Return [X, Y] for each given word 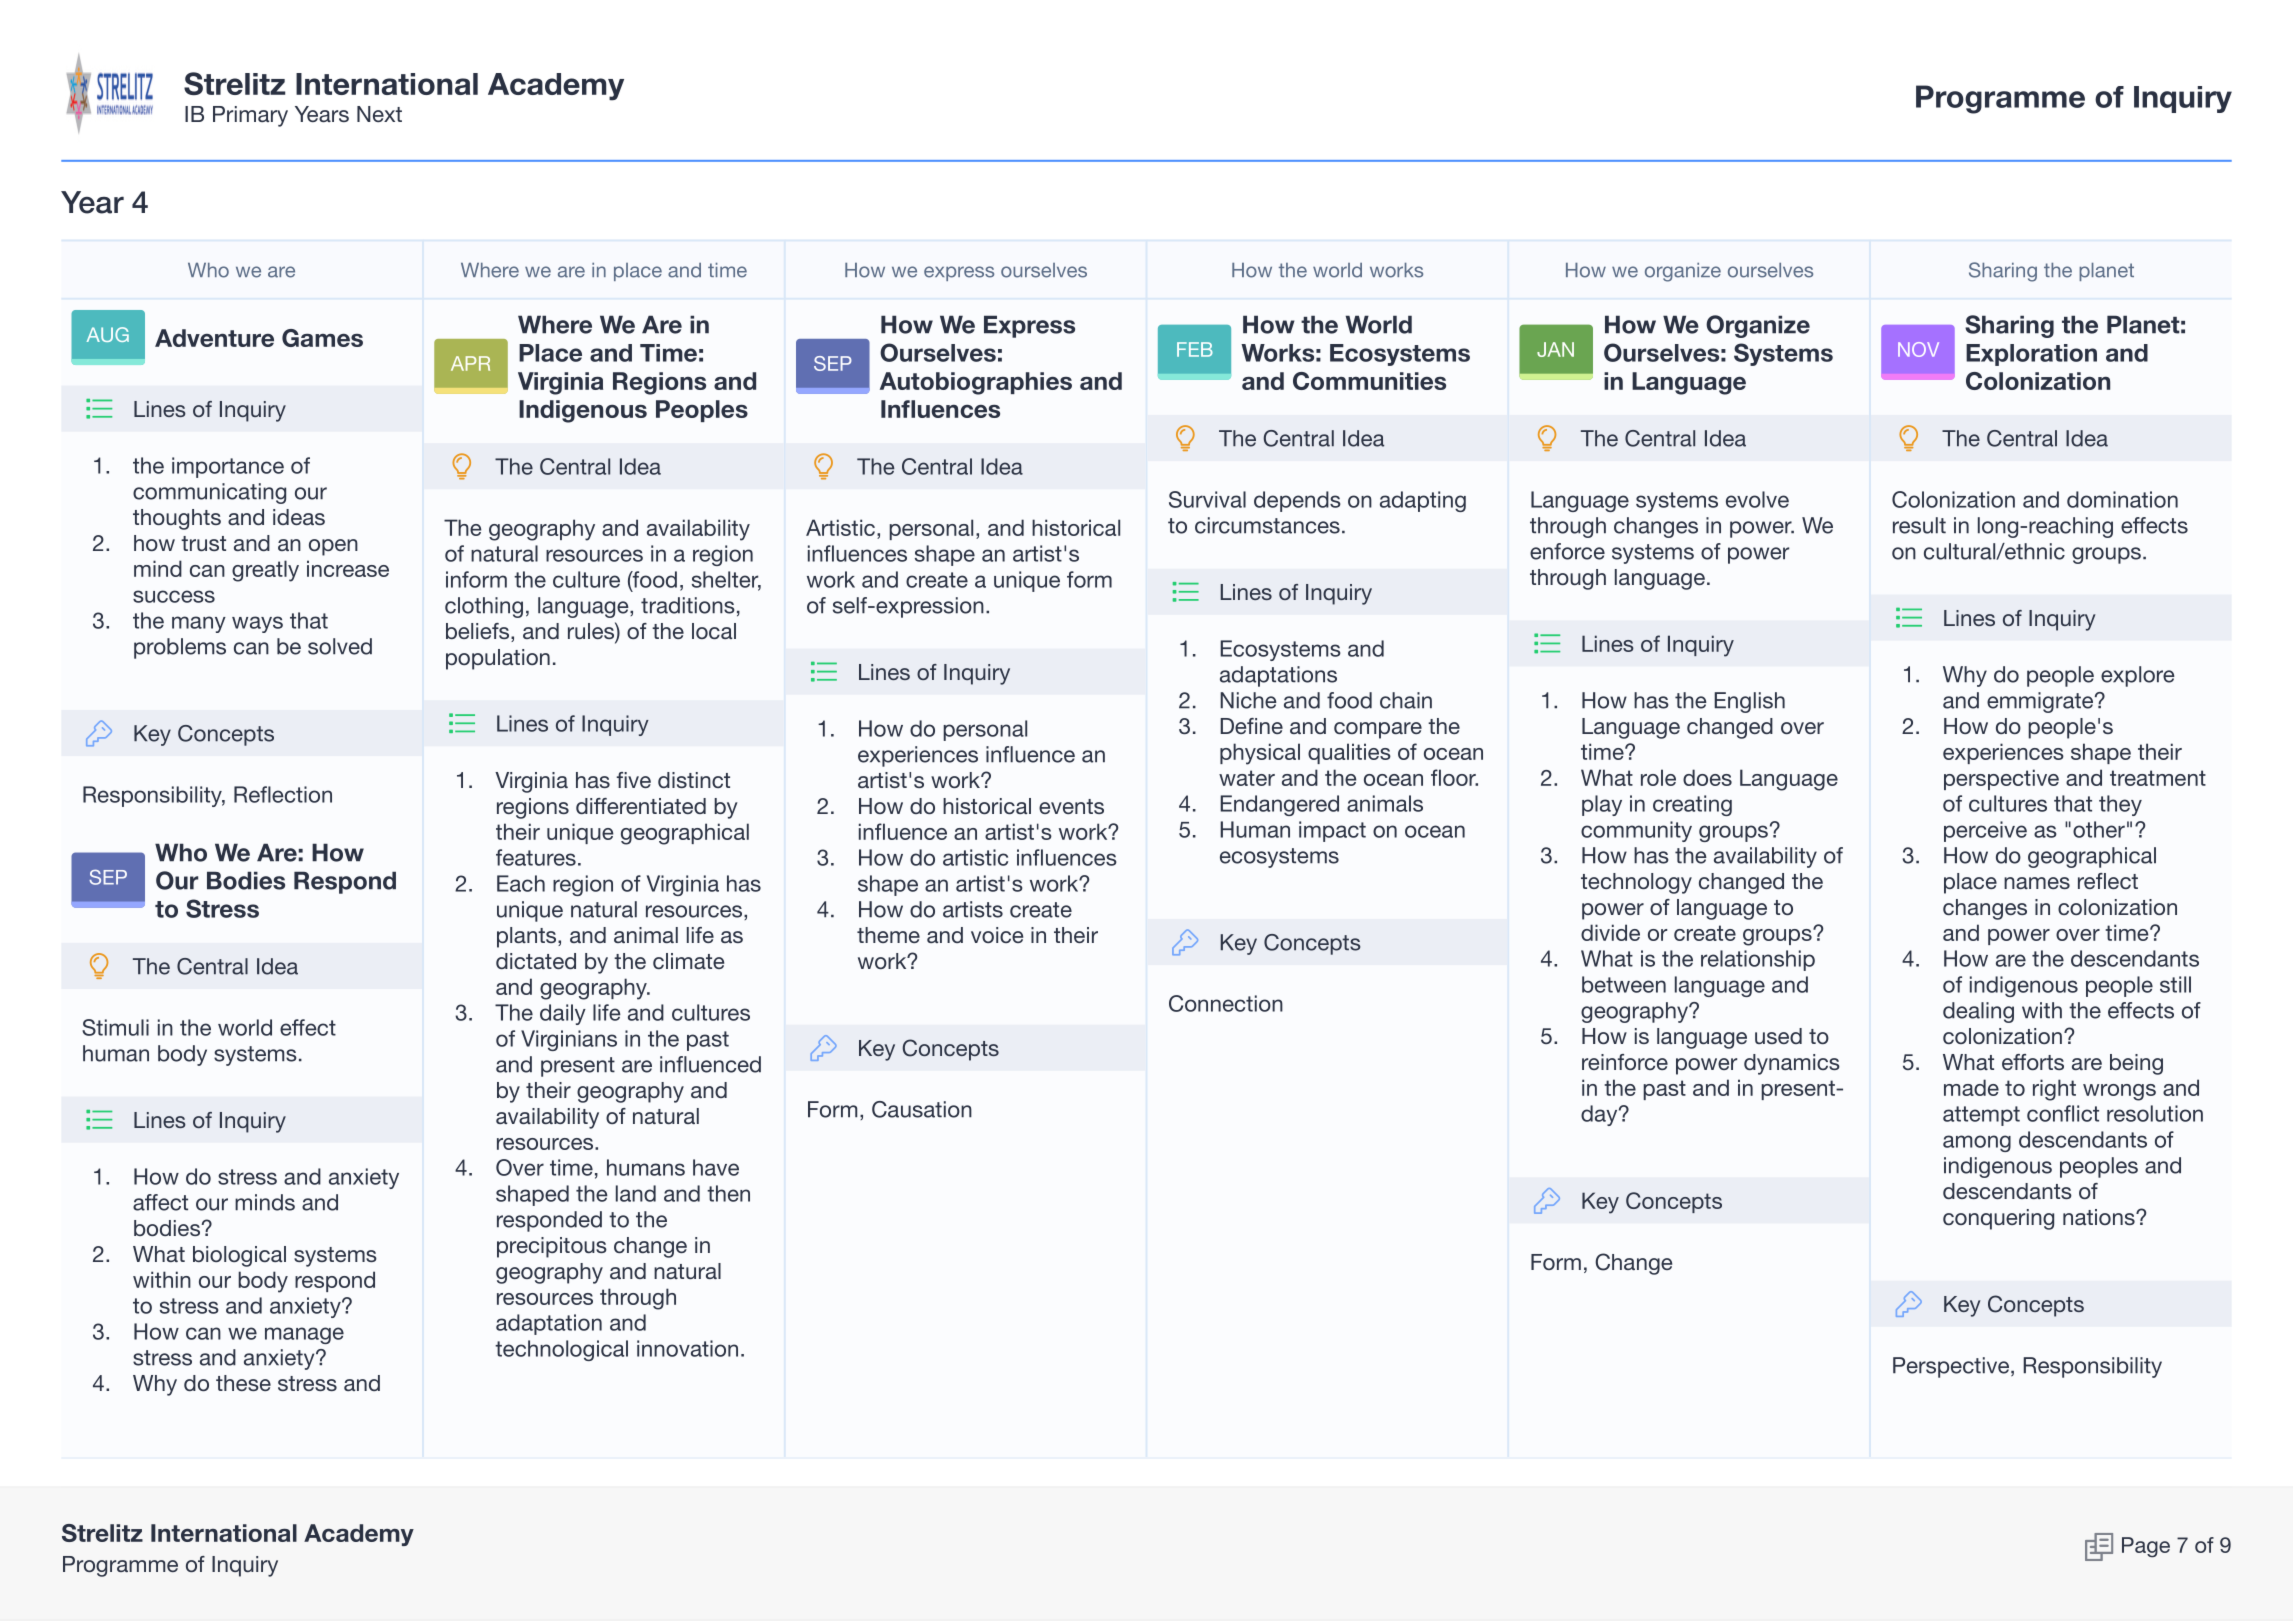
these [243, 1383]
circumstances [1267, 525]
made [1971, 1087]
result [1919, 525]
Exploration [2031, 355]
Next [379, 114]
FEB [1195, 349]
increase [348, 568]
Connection [1226, 1003]
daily [563, 1014]
